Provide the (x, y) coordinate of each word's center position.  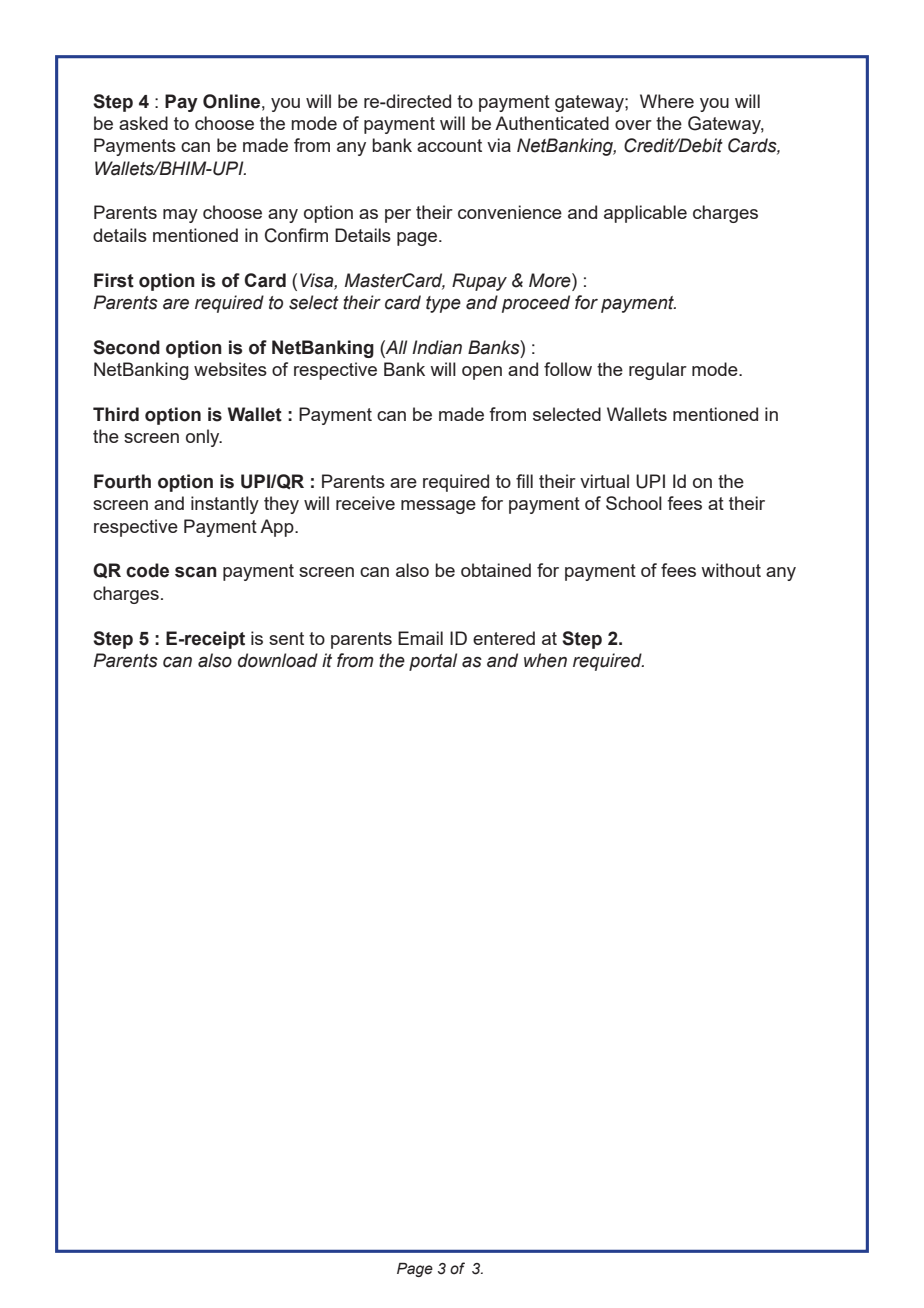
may (180, 216)
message (438, 507)
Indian (437, 347)
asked (143, 123)
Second (126, 347)
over (633, 125)
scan (196, 572)
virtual (604, 481)
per (398, 216)
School (634, 503)
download (278, 660)
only (204, 438)
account (449, 145)
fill (524, 481)
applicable (645, 214)
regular (658, 371)
